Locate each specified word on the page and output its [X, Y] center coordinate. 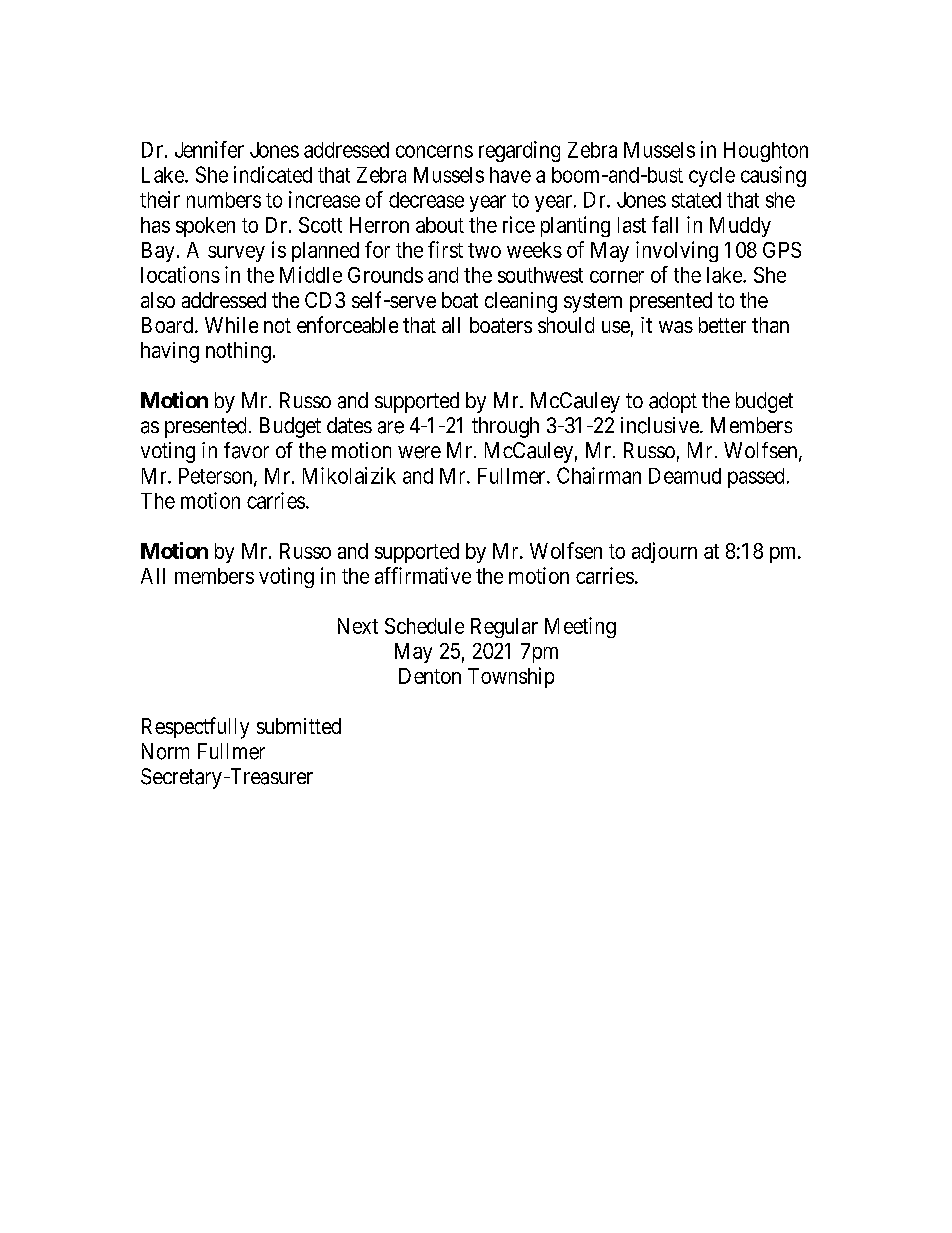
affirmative [423, 575]
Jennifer [209, 149]
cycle [712, 177]
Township [511, 677]
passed [756, 478]
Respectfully [195, 728]
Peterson [217, 477]
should [566, 325]
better [722, 325]
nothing [238, 352]
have [510, 175]
